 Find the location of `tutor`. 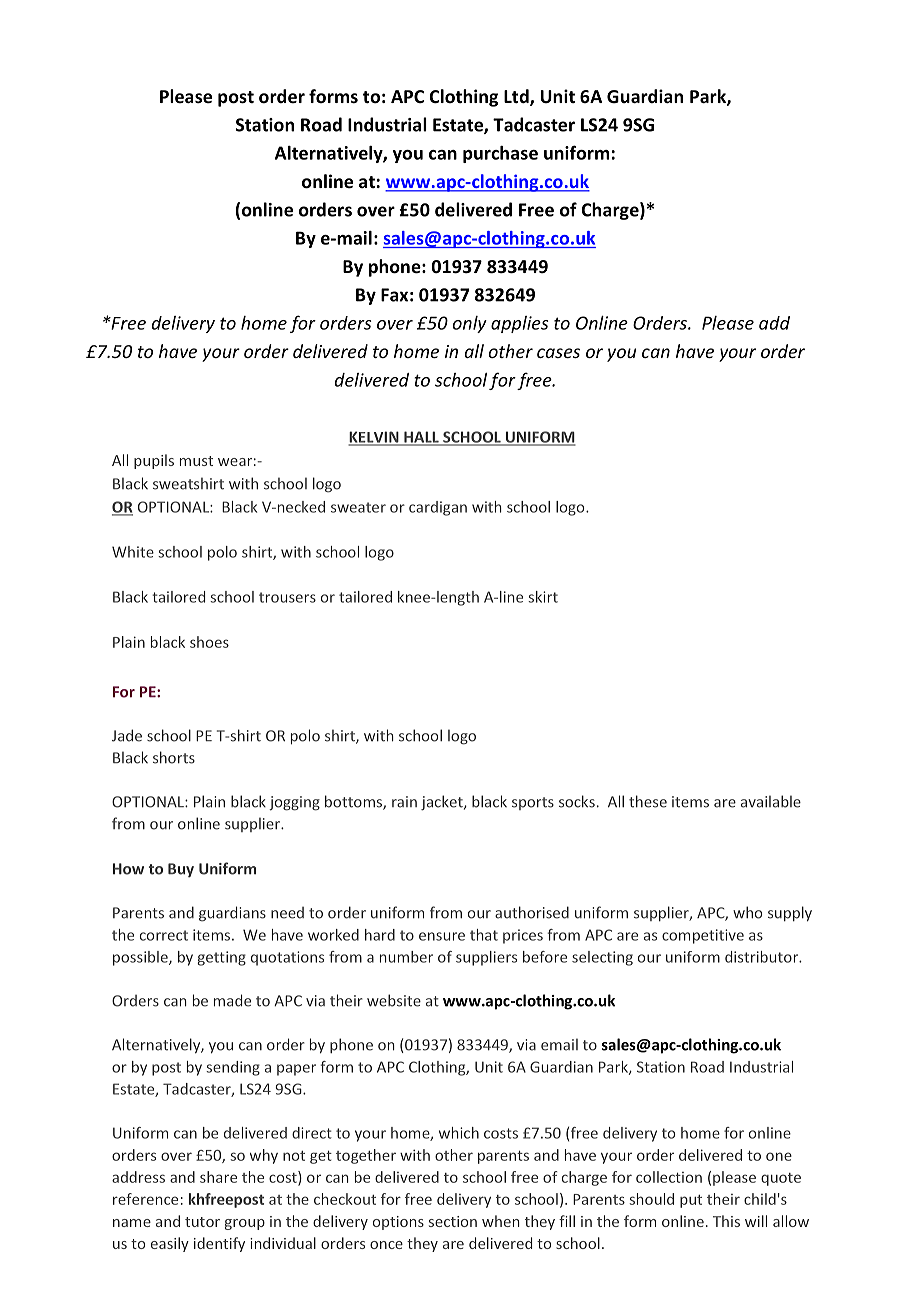

tutor is located at coordinates (202, 1222).
